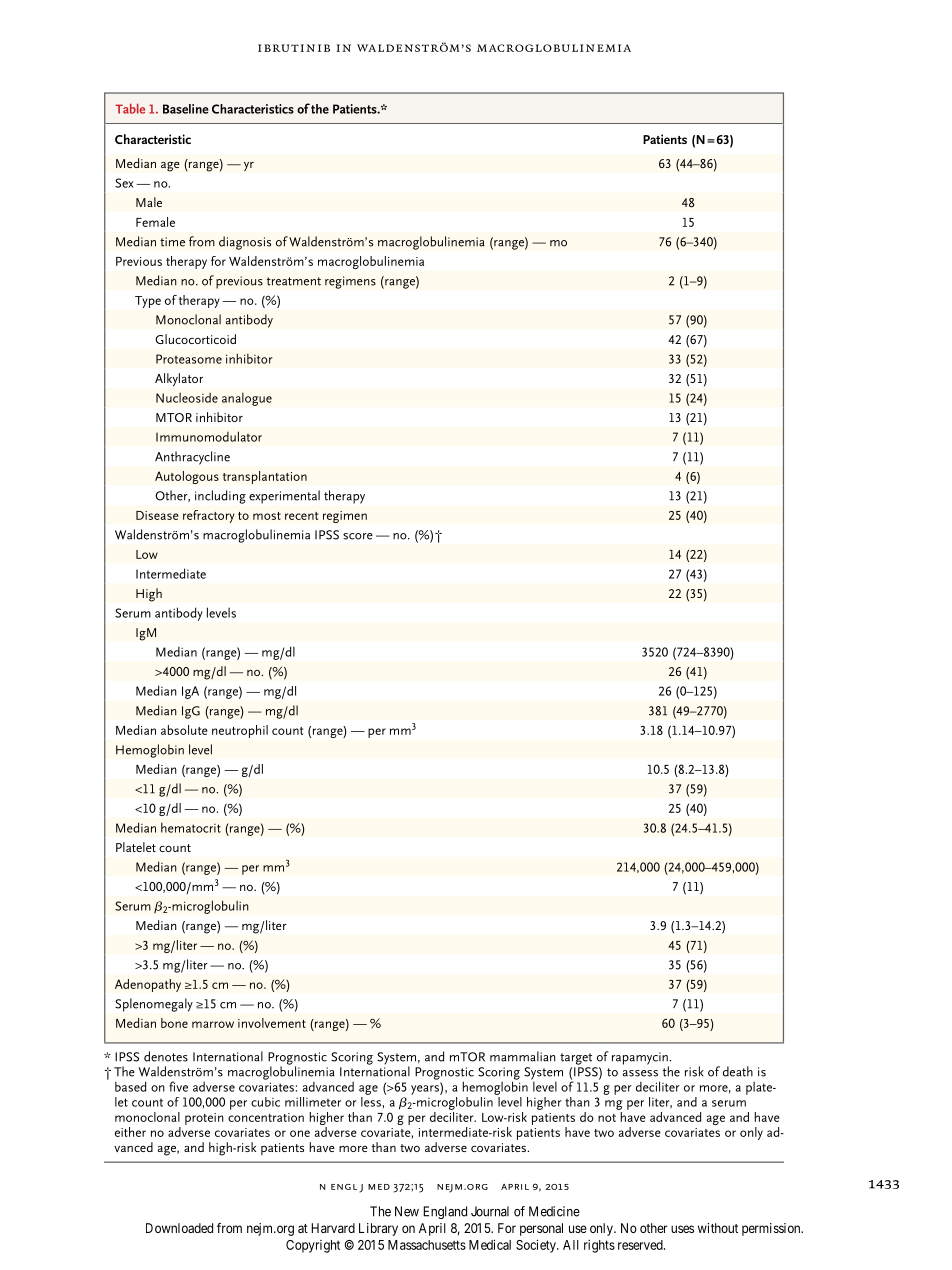 This document has width=952, height=1270. I want to click on Baseline, so click(186, 109).
